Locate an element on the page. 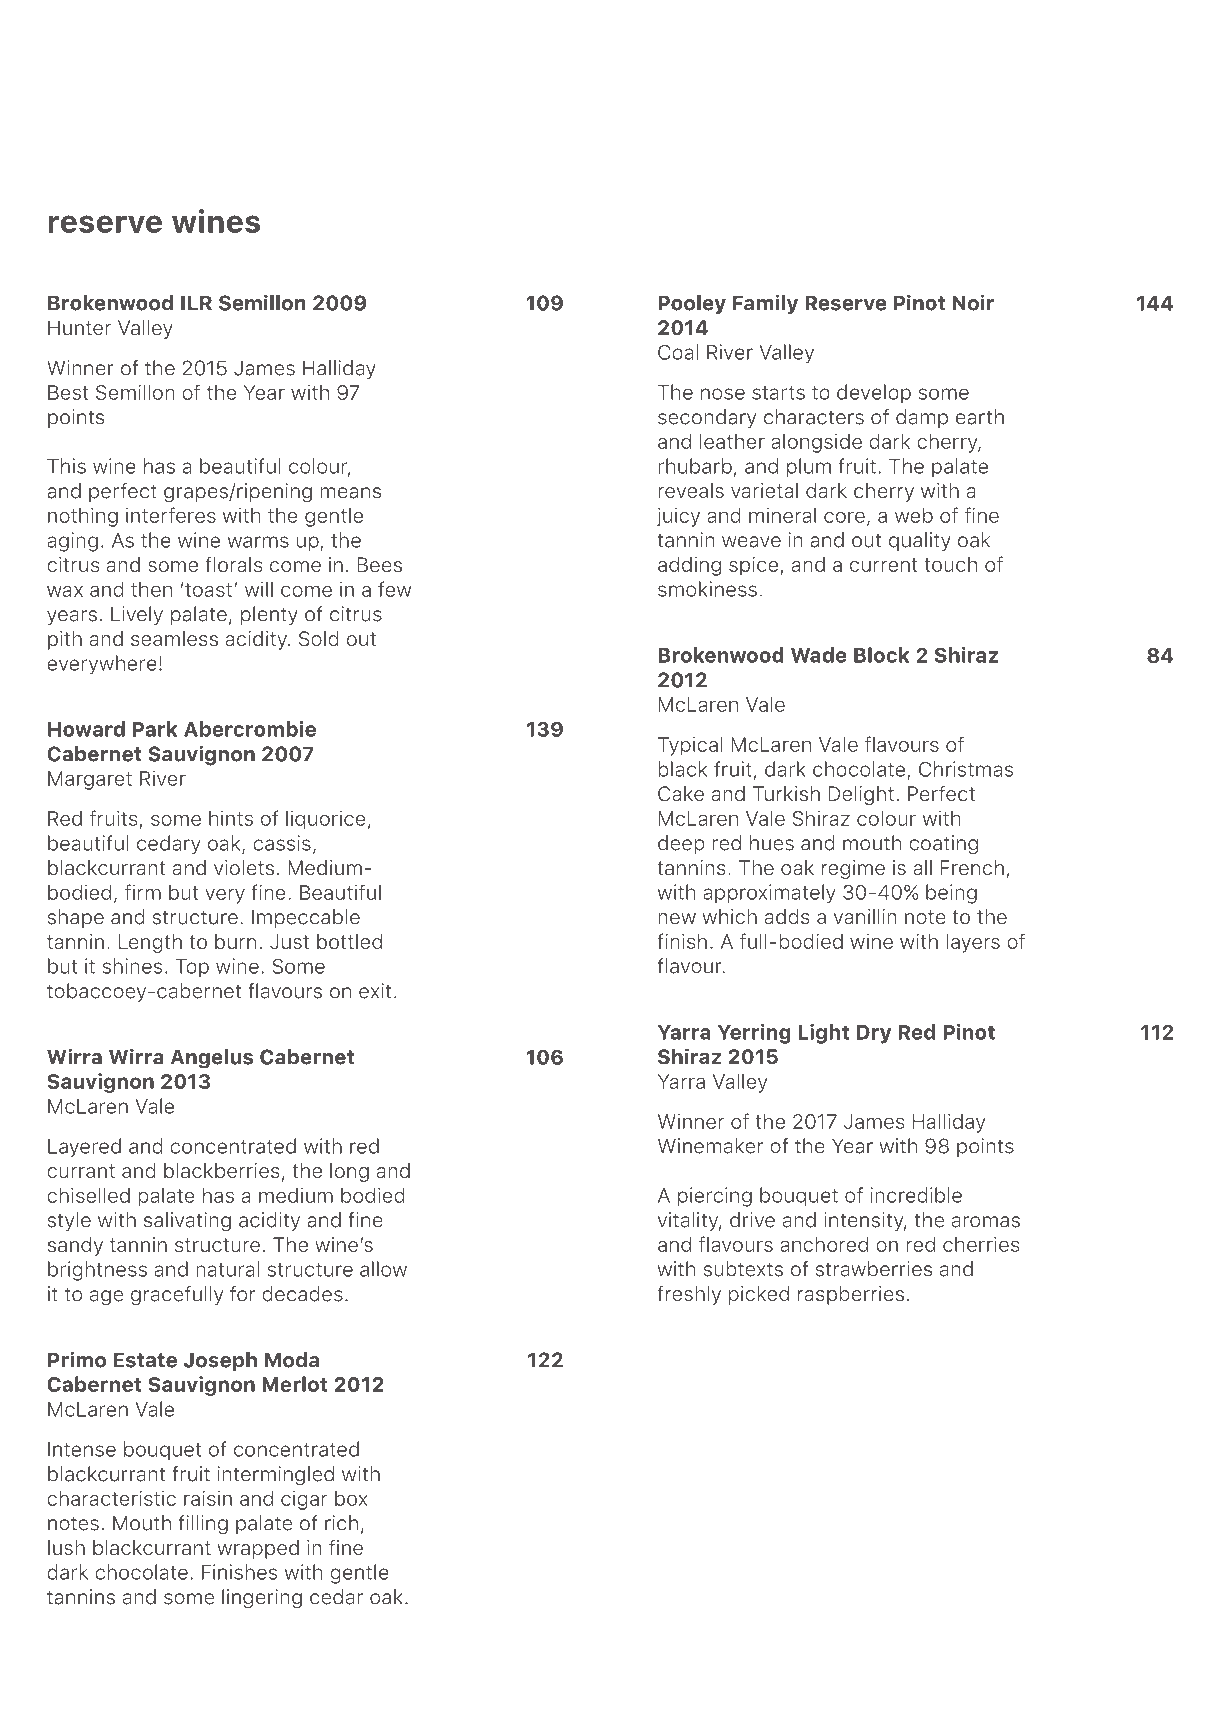 The height and width of the image is (1727, 1221). strawberries is located at coordinates (874, 1269).
